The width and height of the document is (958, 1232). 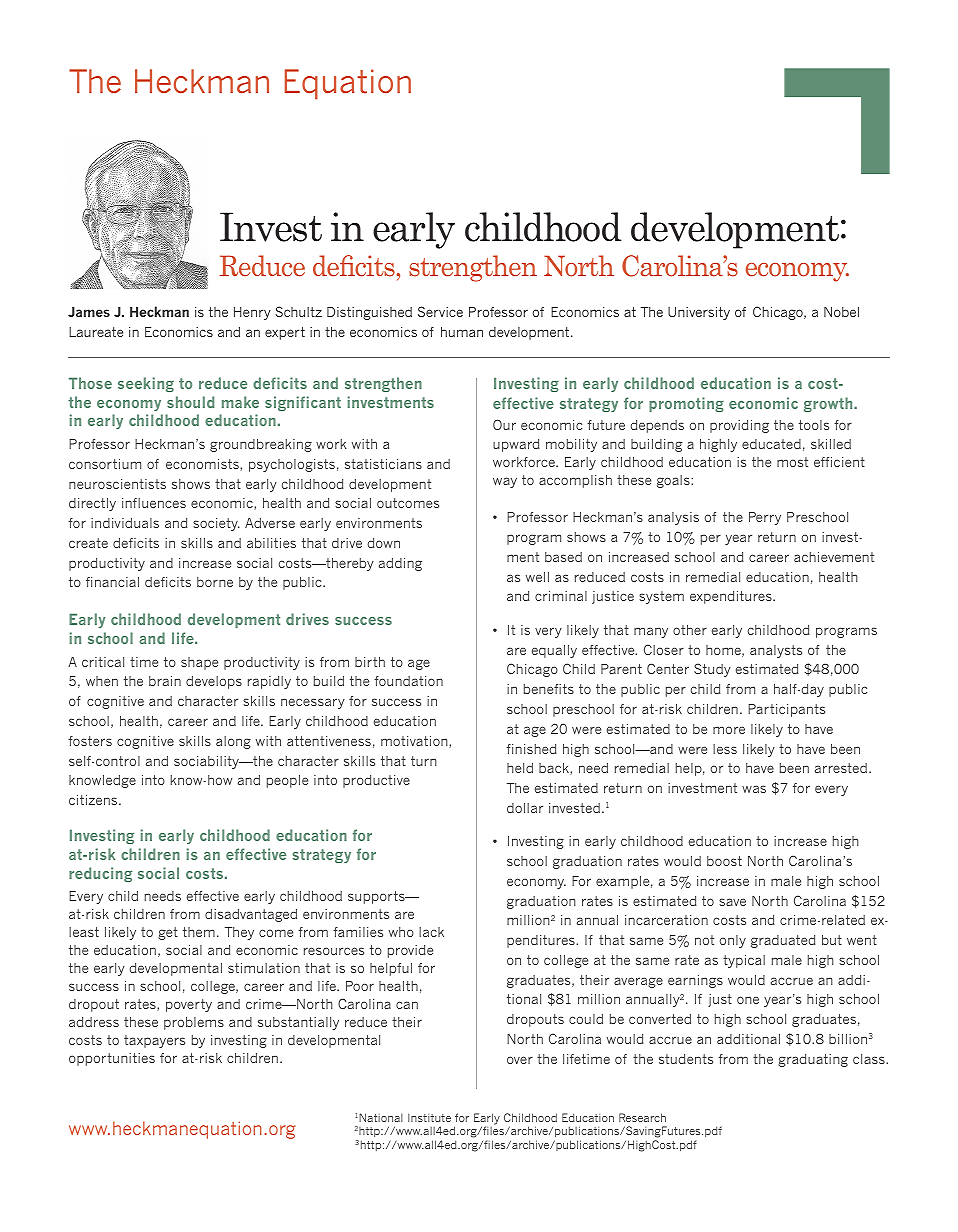 What do you see at coordinates (429, 1117) in the document?
I see `Institute` at bounding box center [429, 1117].
